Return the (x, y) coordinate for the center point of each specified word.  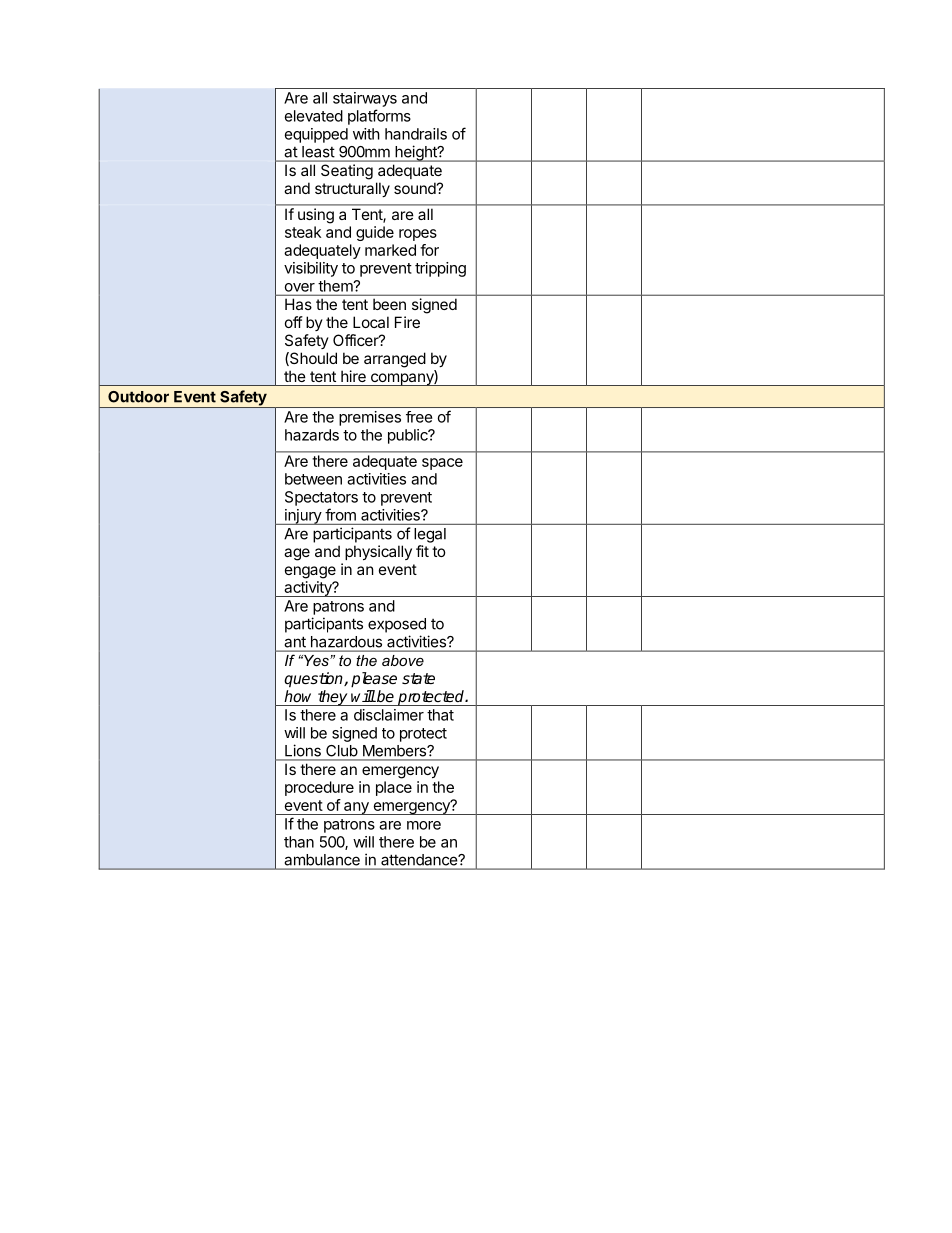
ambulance (322, 860)
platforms (379, 117)
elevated (314, 116)
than (299, 842)
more (424, 825)
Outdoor (138, 397)
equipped (316, 135)
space (442, 464)
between (313, 479)
